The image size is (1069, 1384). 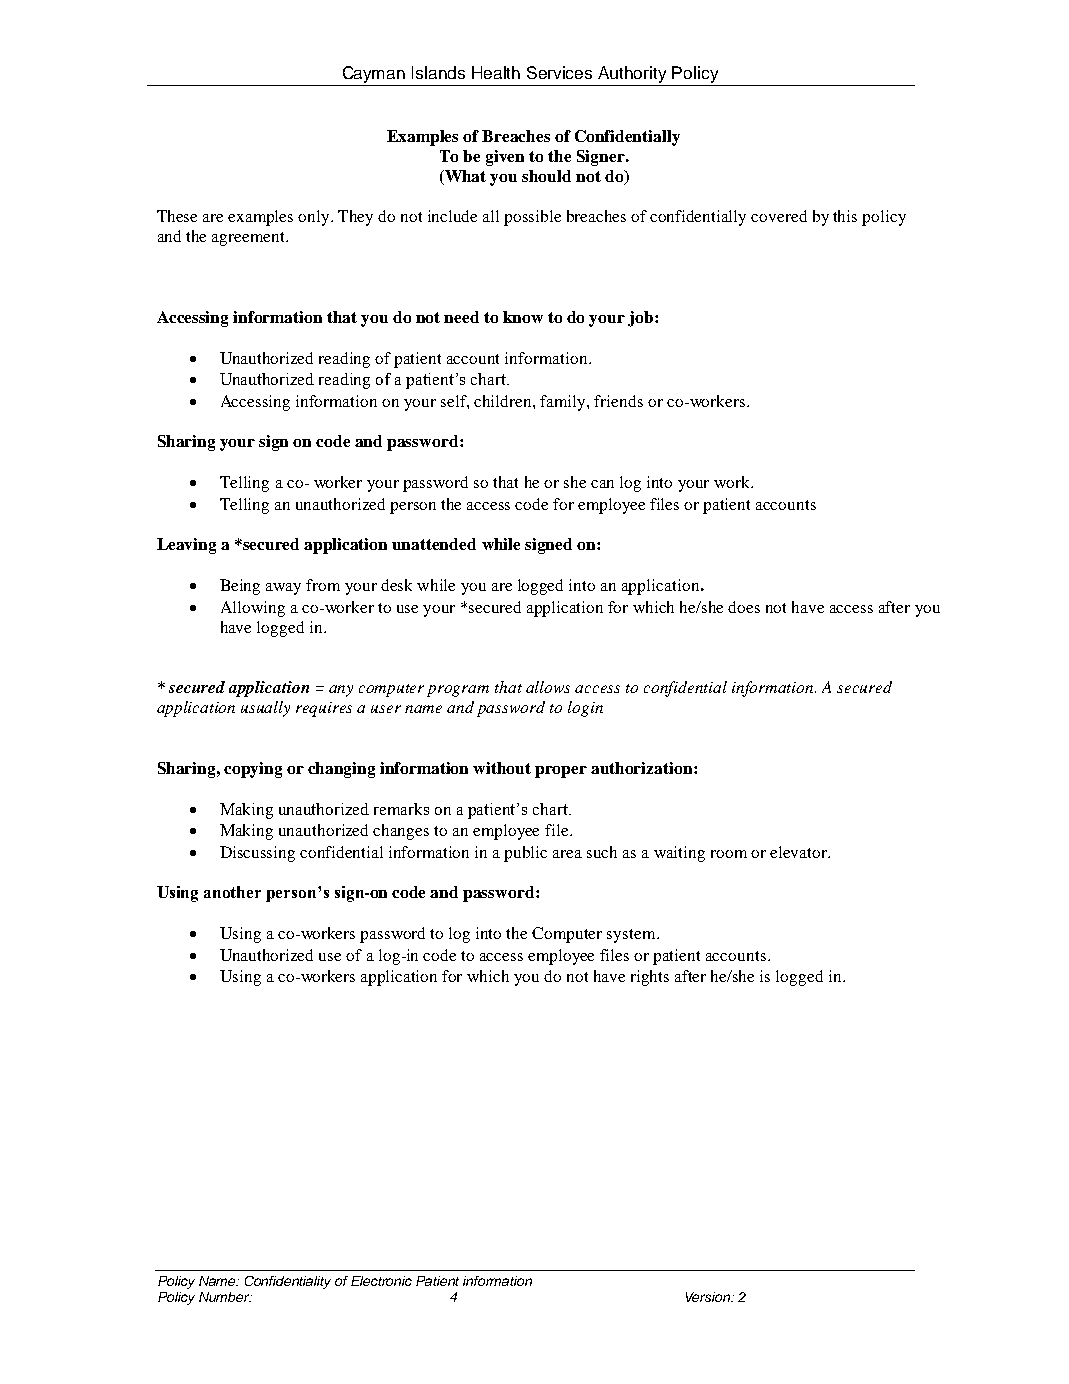 I want to click on can, so click(x=602, y=484).
